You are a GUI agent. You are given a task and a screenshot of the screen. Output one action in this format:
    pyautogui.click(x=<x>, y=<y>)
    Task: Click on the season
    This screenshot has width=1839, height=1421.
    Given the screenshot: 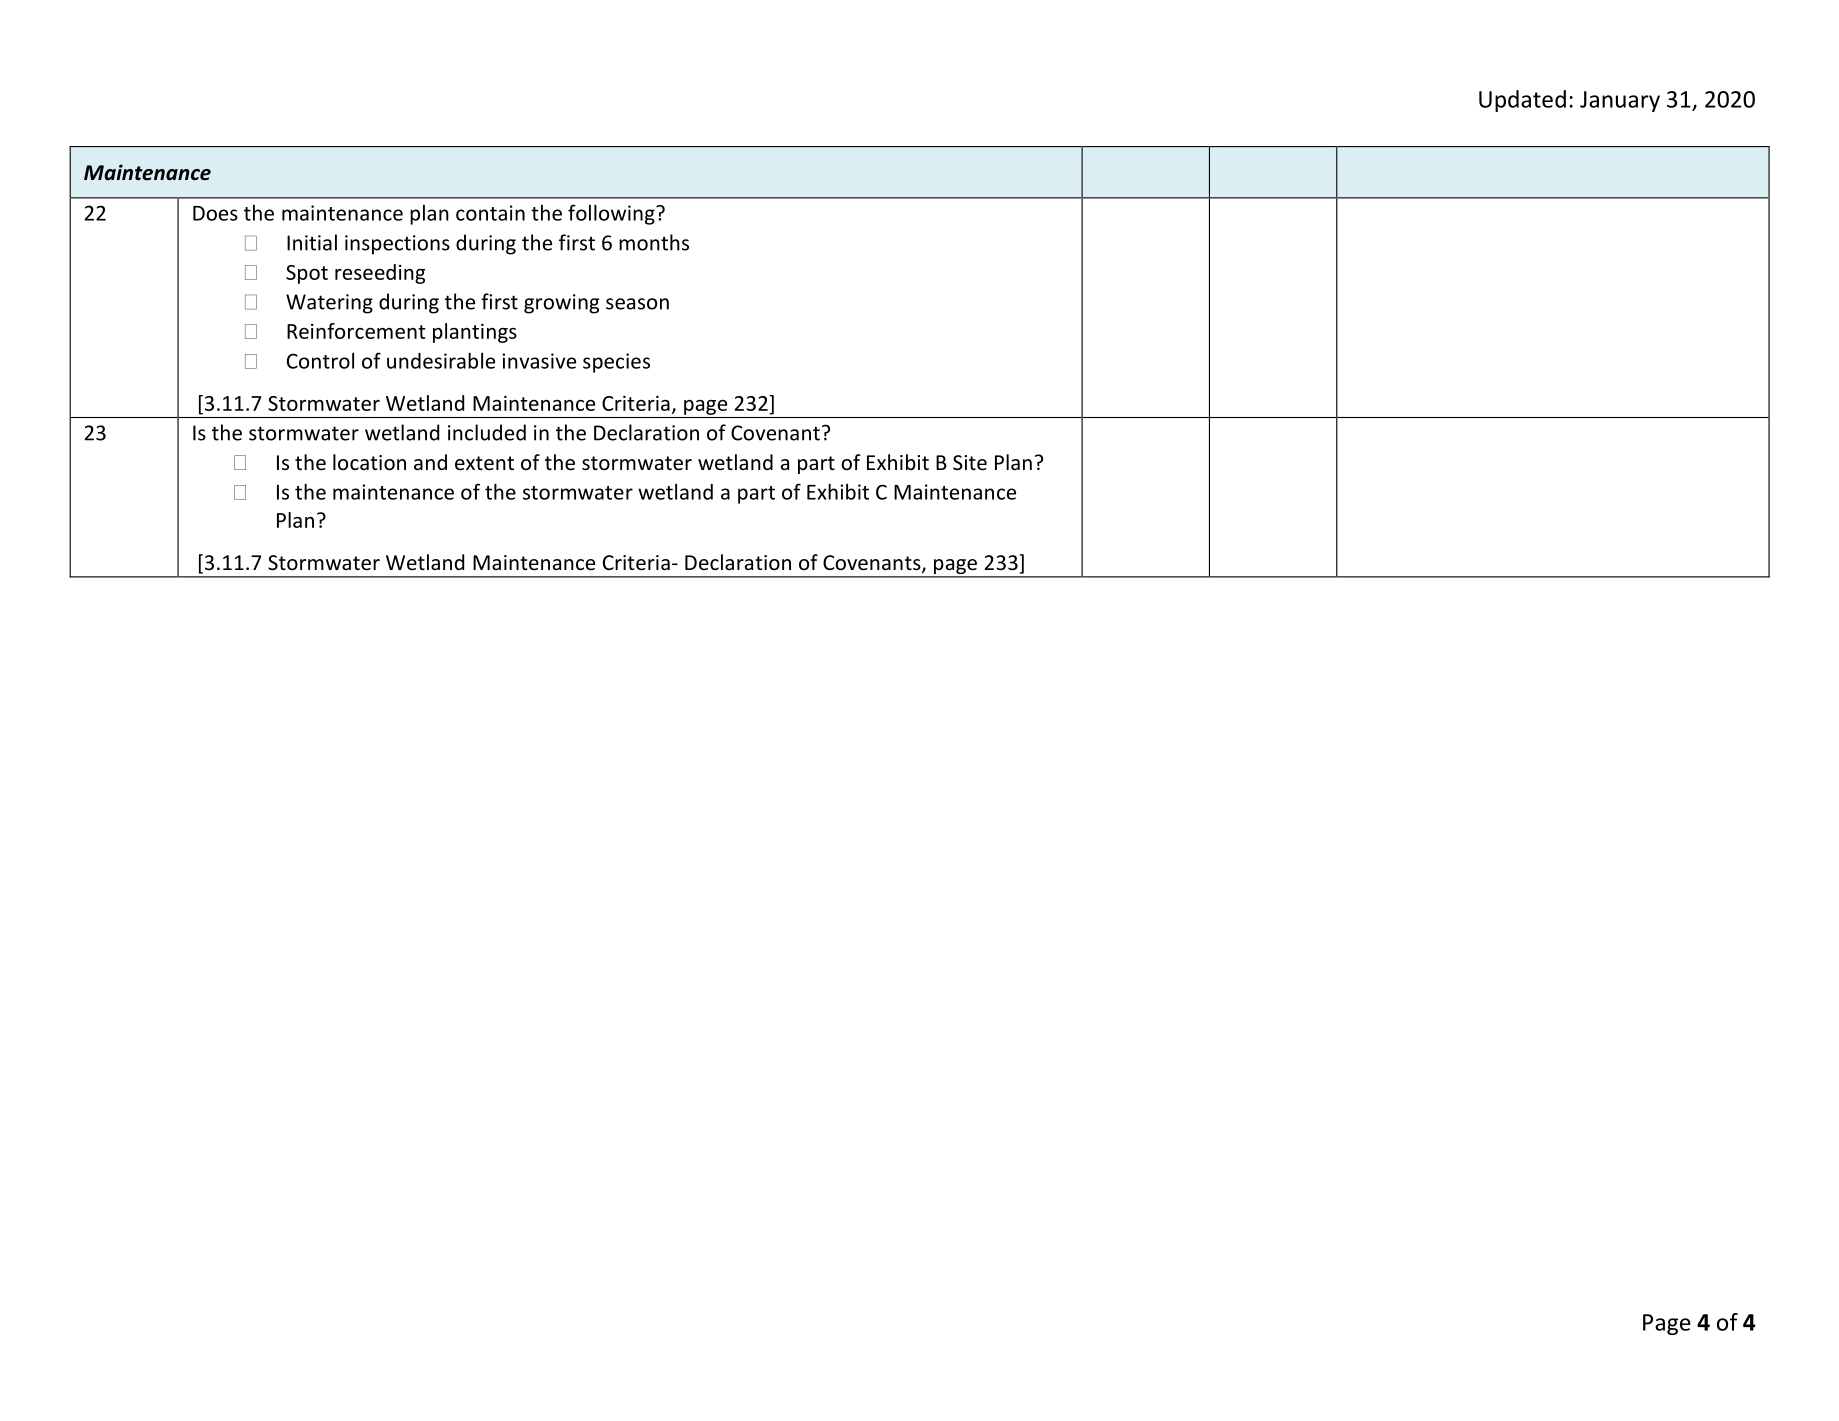 What is the action you would take?
    pyautogui.click(x=637, y=304)
